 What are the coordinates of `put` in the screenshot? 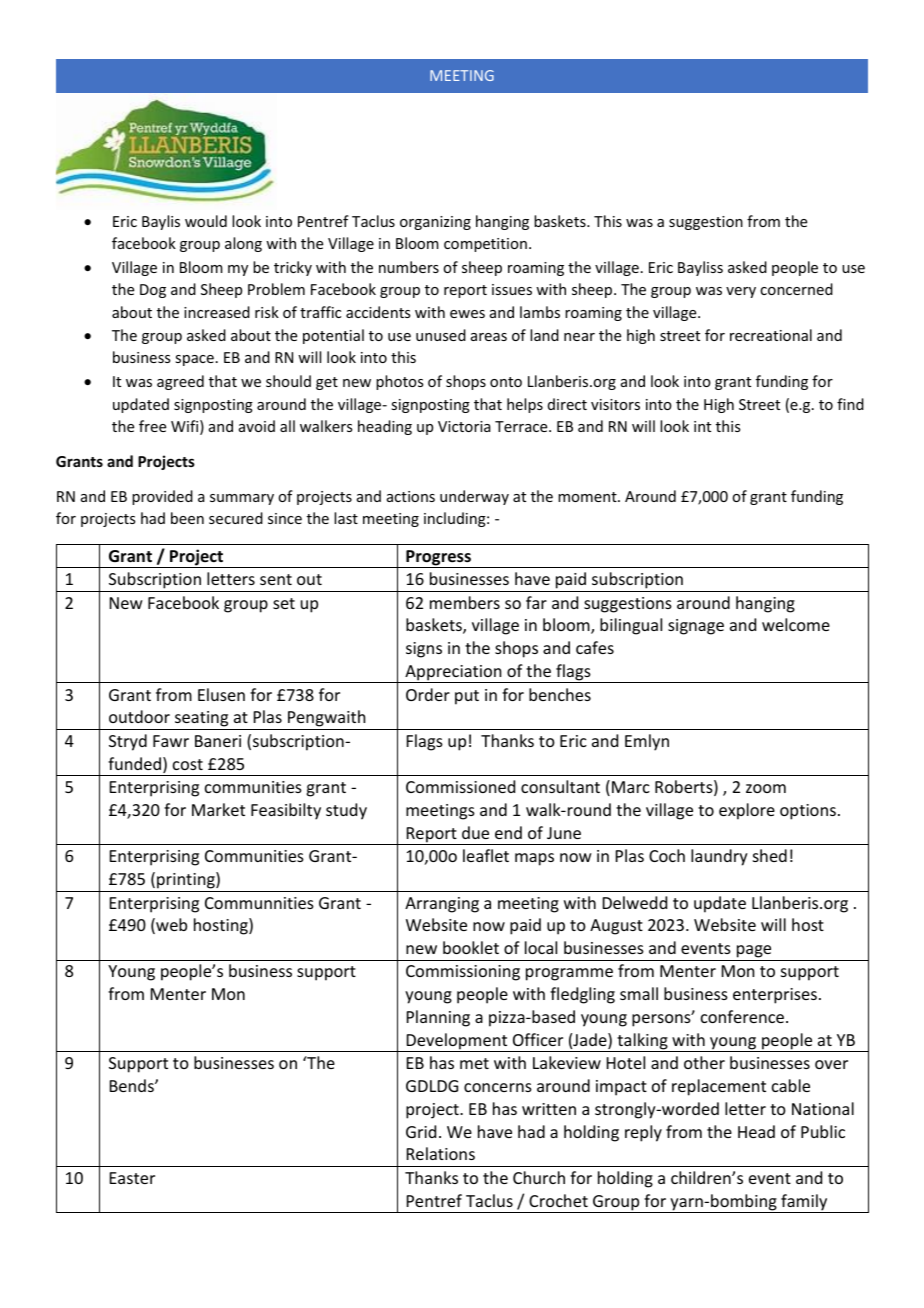 It's located at (467, 697).
